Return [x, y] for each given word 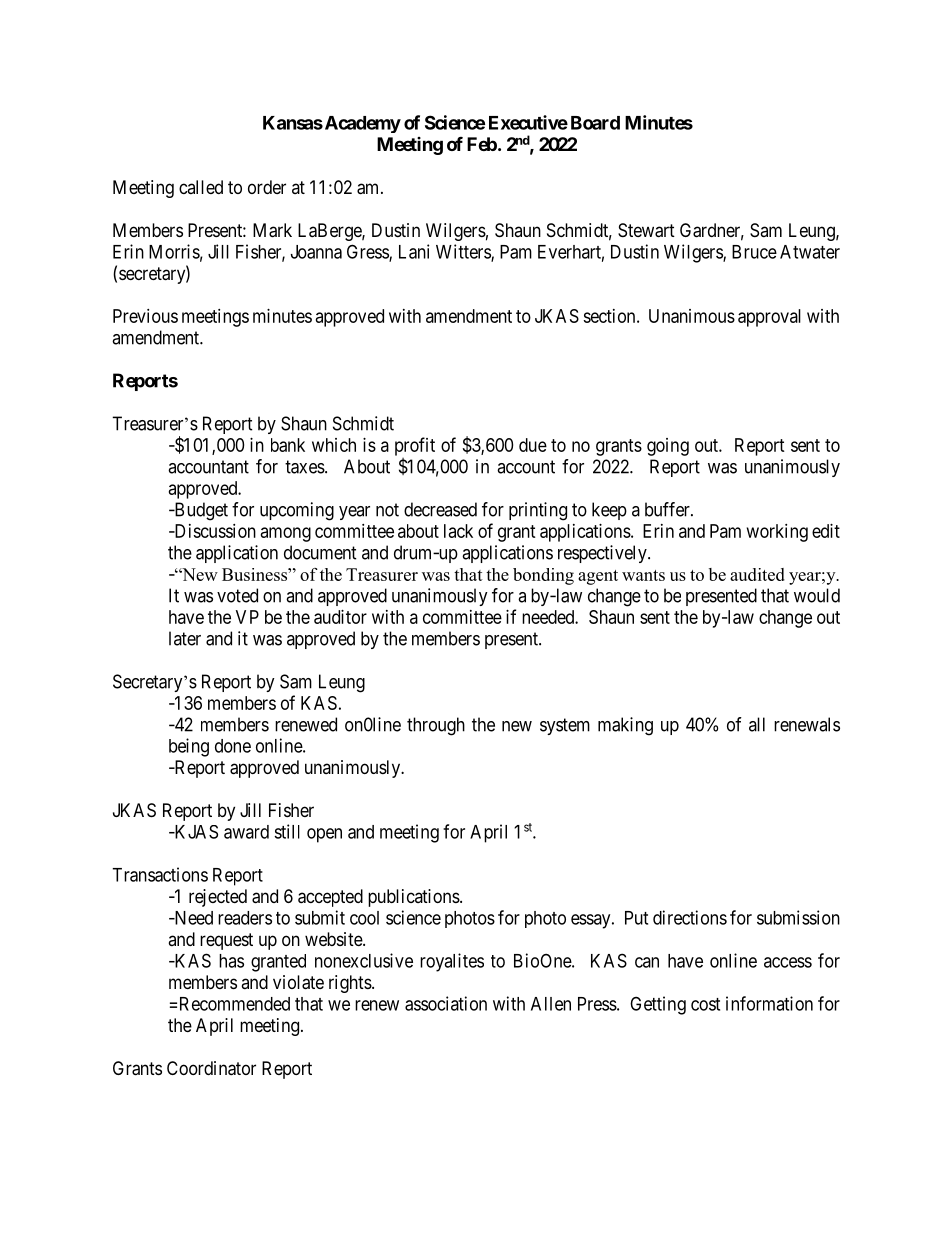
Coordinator [211, 1068]
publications [414, 898]
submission [798, 917]
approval [769, 318]
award [246, 832]
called [201, 187]
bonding [543, 576]
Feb [482, 144]
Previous [145, 316]
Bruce [754, 252]
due [533, 445]
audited [757, 574]
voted [237, 595]
